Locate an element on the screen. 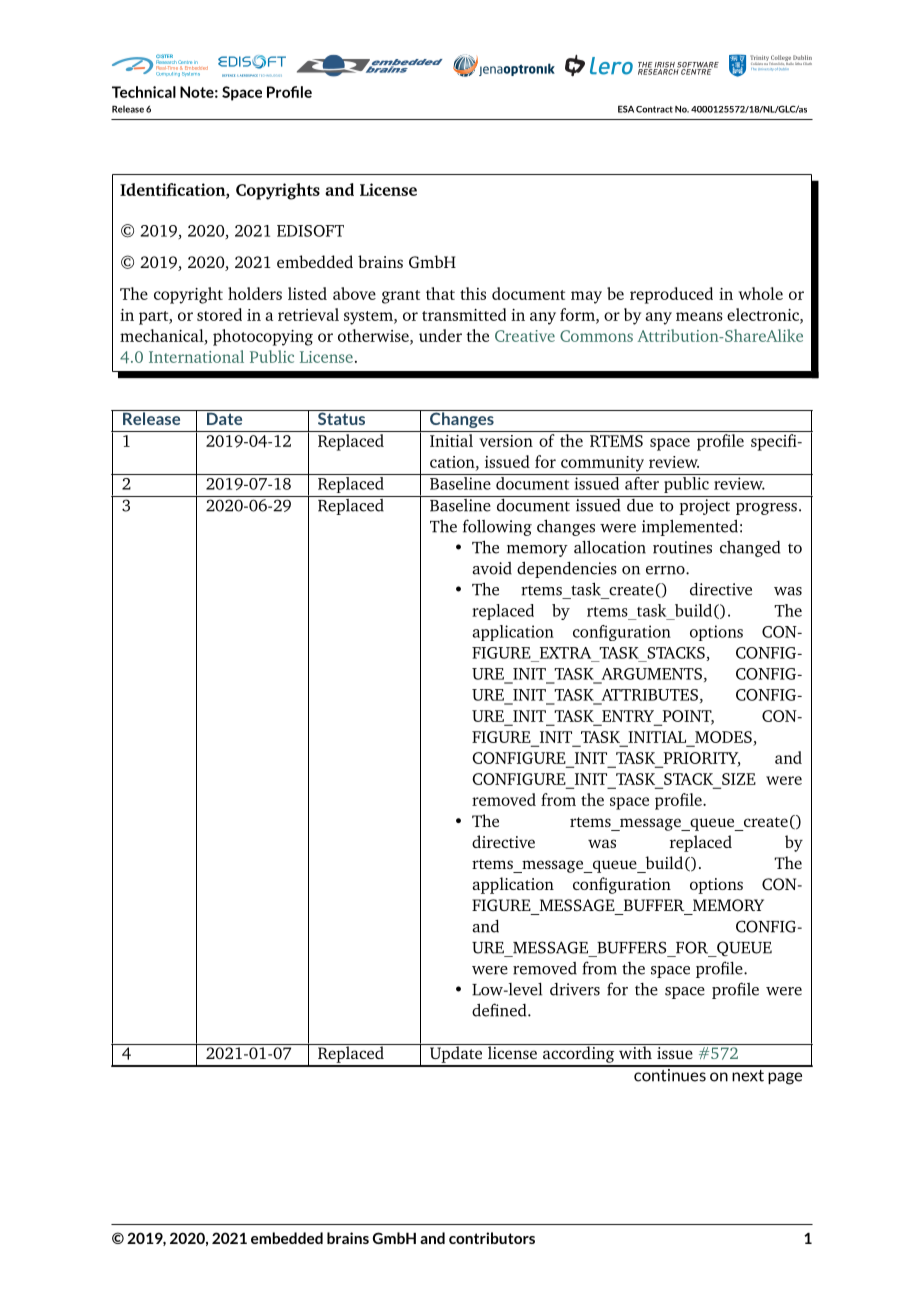 The height and width of the screenshot is (1308, 924). Contract is located at coordinates (654, 109).
